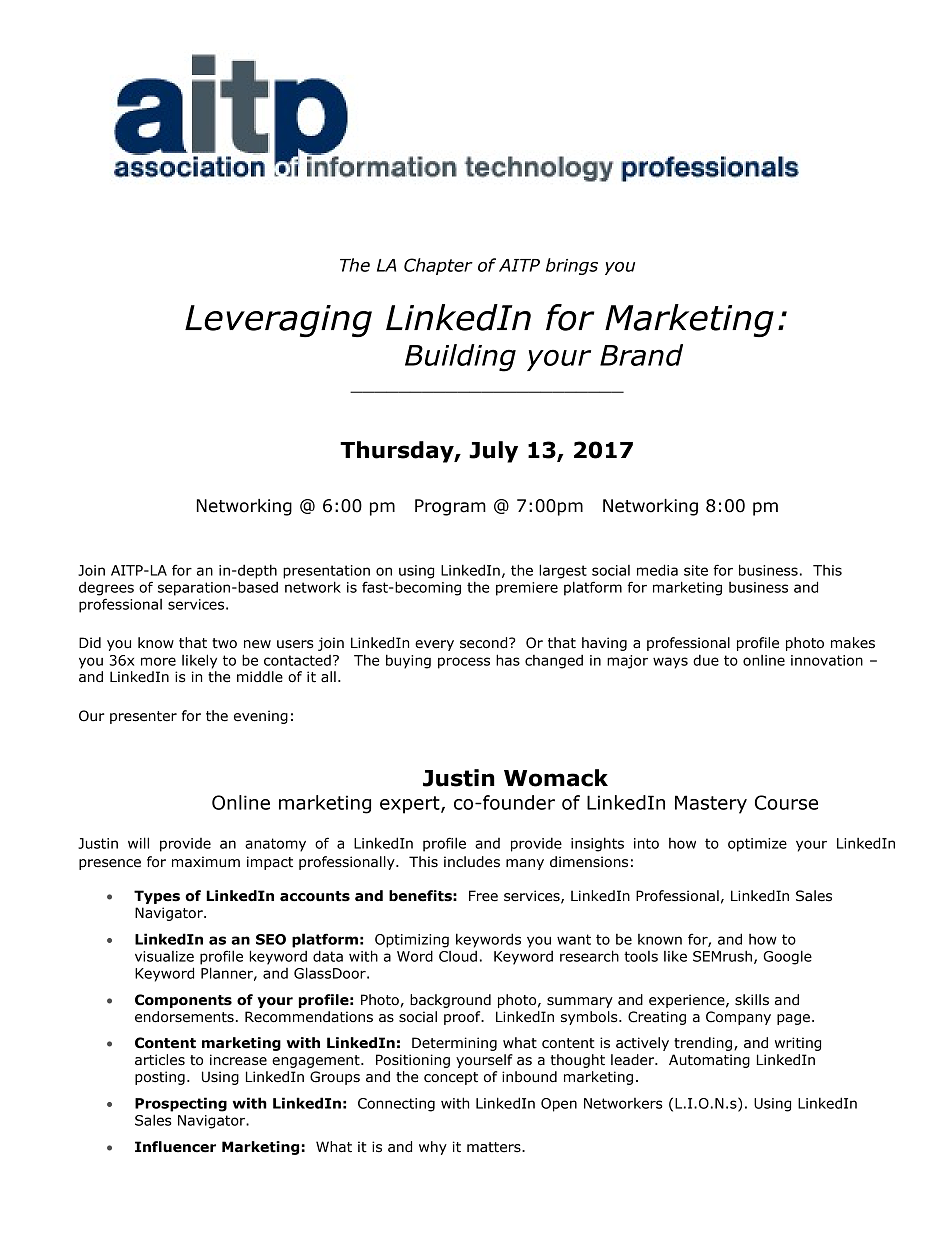  Describe the element at coordinates (495, 1147) in the page. I see `matters` at that location.
